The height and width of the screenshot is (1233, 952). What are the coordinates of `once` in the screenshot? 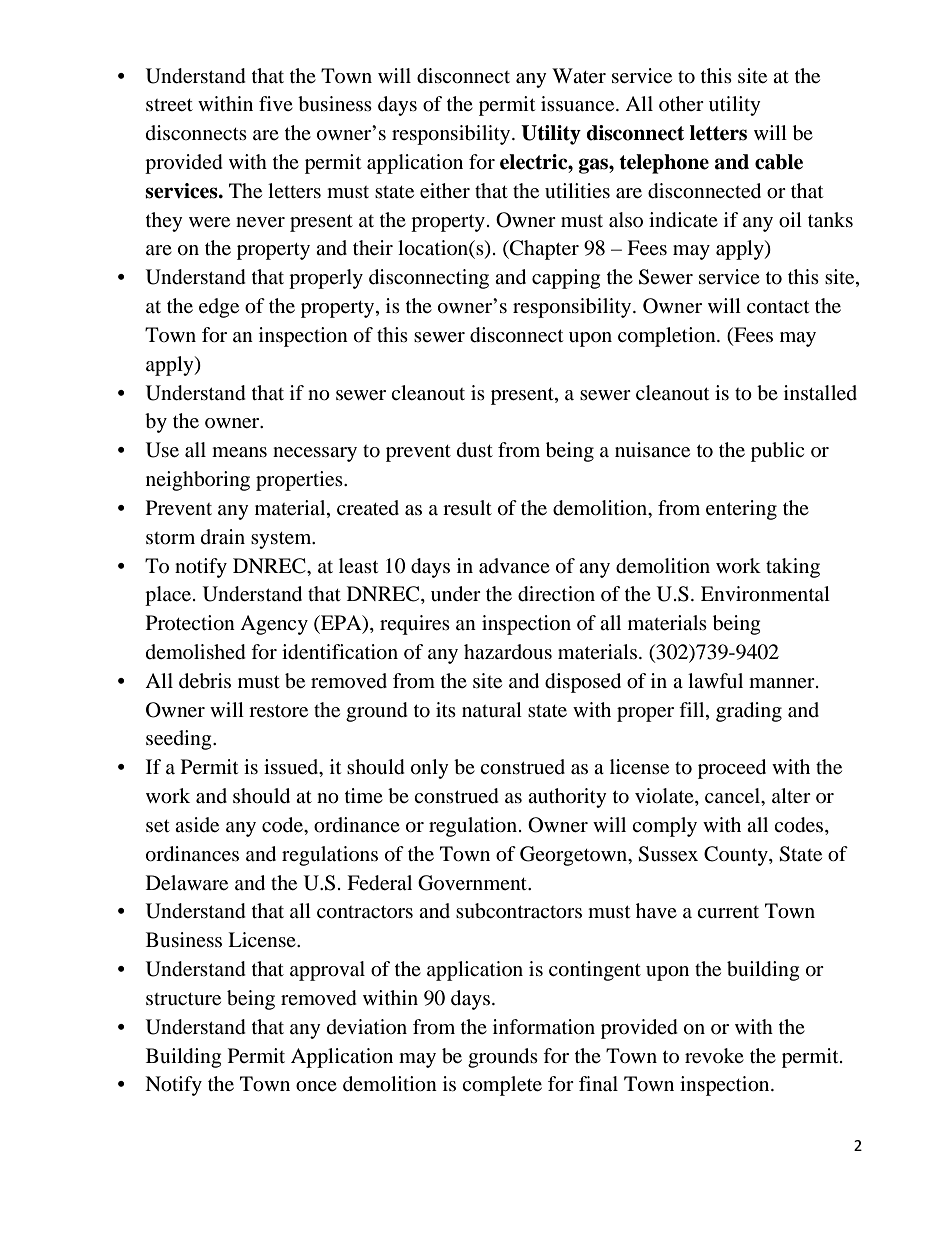 It's located at (316, 1086).
